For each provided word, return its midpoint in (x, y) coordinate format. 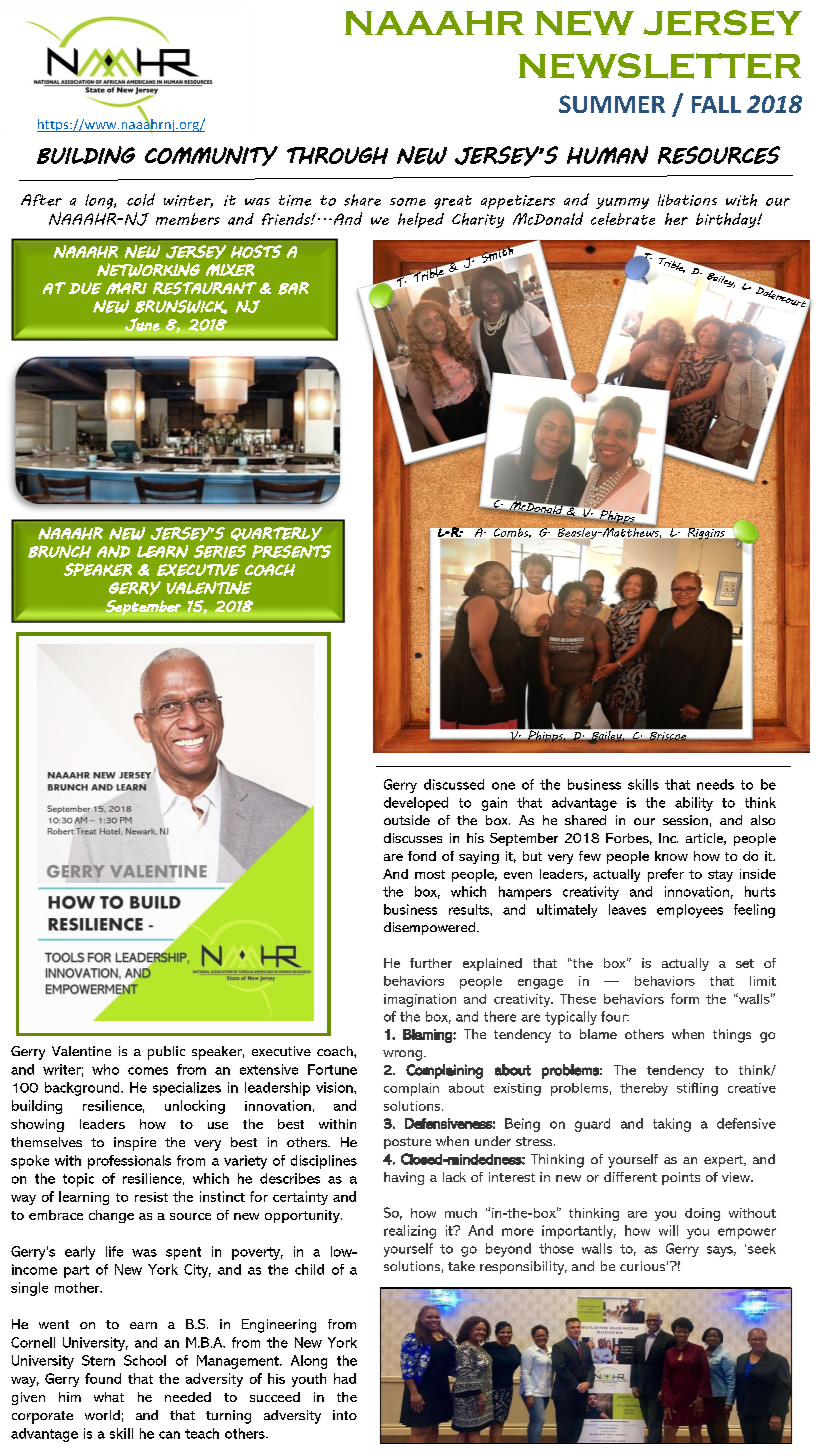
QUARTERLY (276, 534)
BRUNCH (59, 551)
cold (141, 199)
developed (416, 804)
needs (715, 784)
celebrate (623, 219)
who (105, 1069)
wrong (404, 1055)
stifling (697, 1089)
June (142, 324)
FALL (716, 104)
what (109, 1397)
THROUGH (337, 155)
